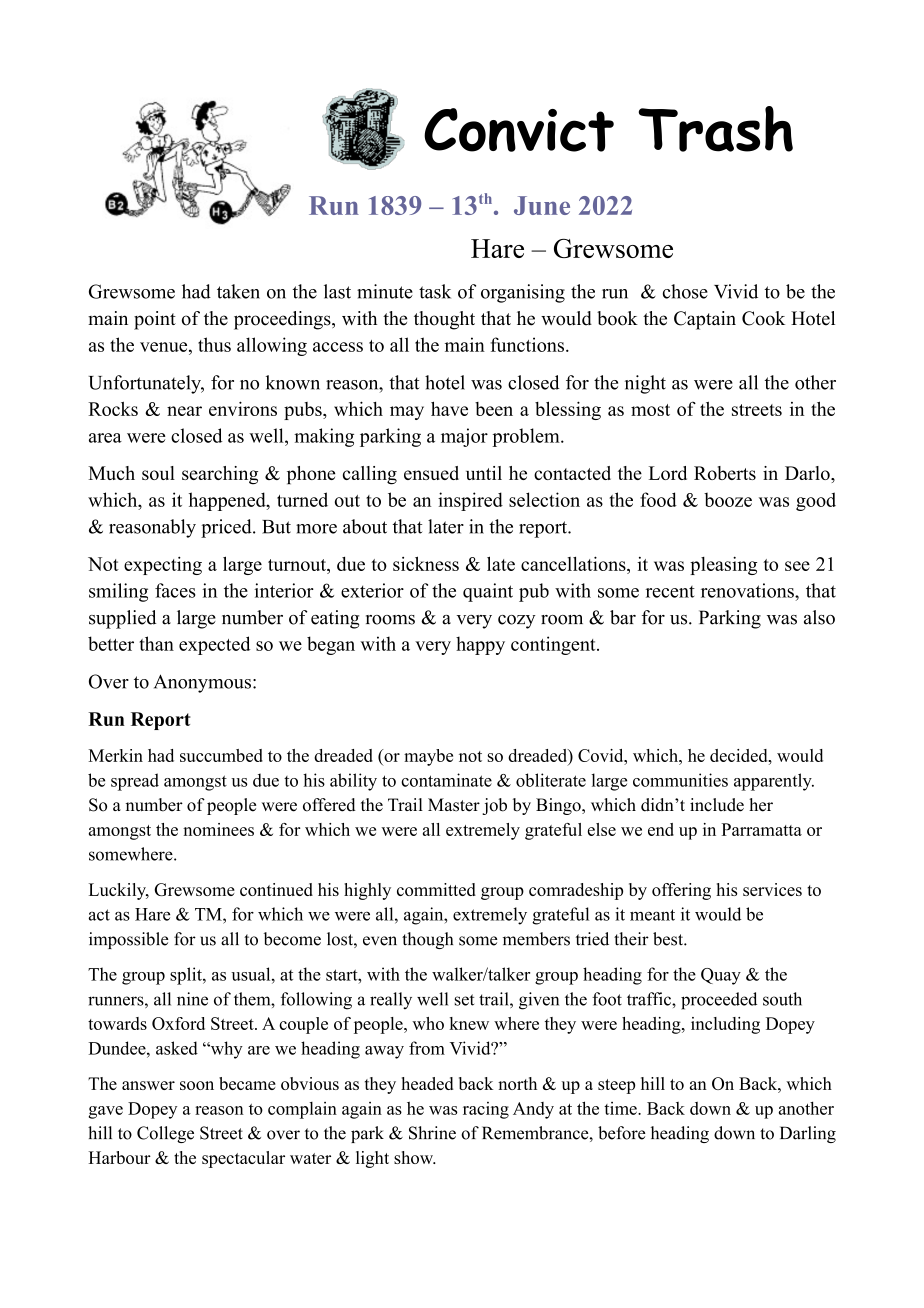 The width and height of the document is (924, 1308). I want to click on happy, so click(480, 645).
